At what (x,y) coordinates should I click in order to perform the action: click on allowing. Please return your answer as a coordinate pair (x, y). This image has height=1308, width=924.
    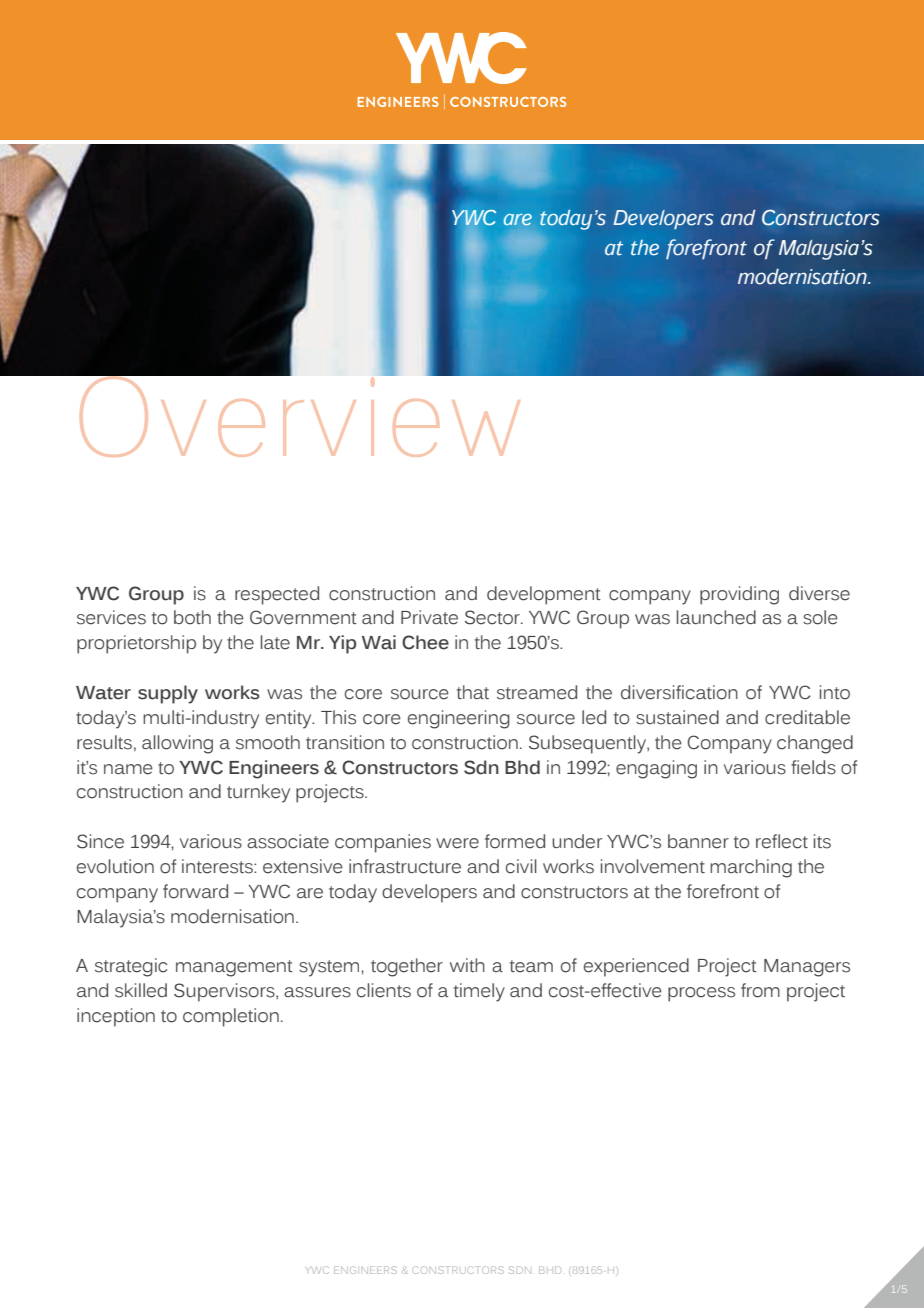
    Looking at the image, I should click on (177, 744).
